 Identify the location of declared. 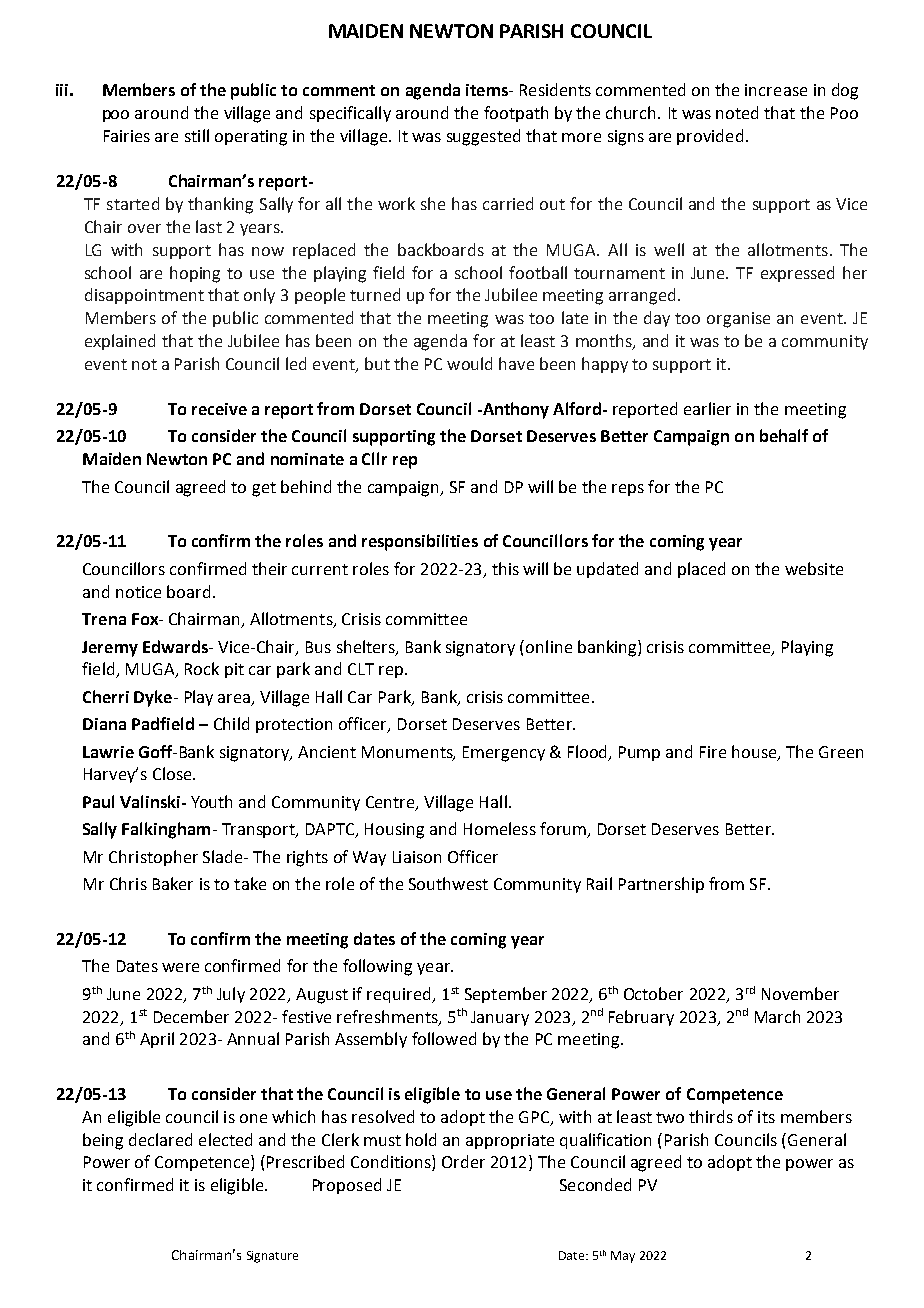
(160, 1139).
